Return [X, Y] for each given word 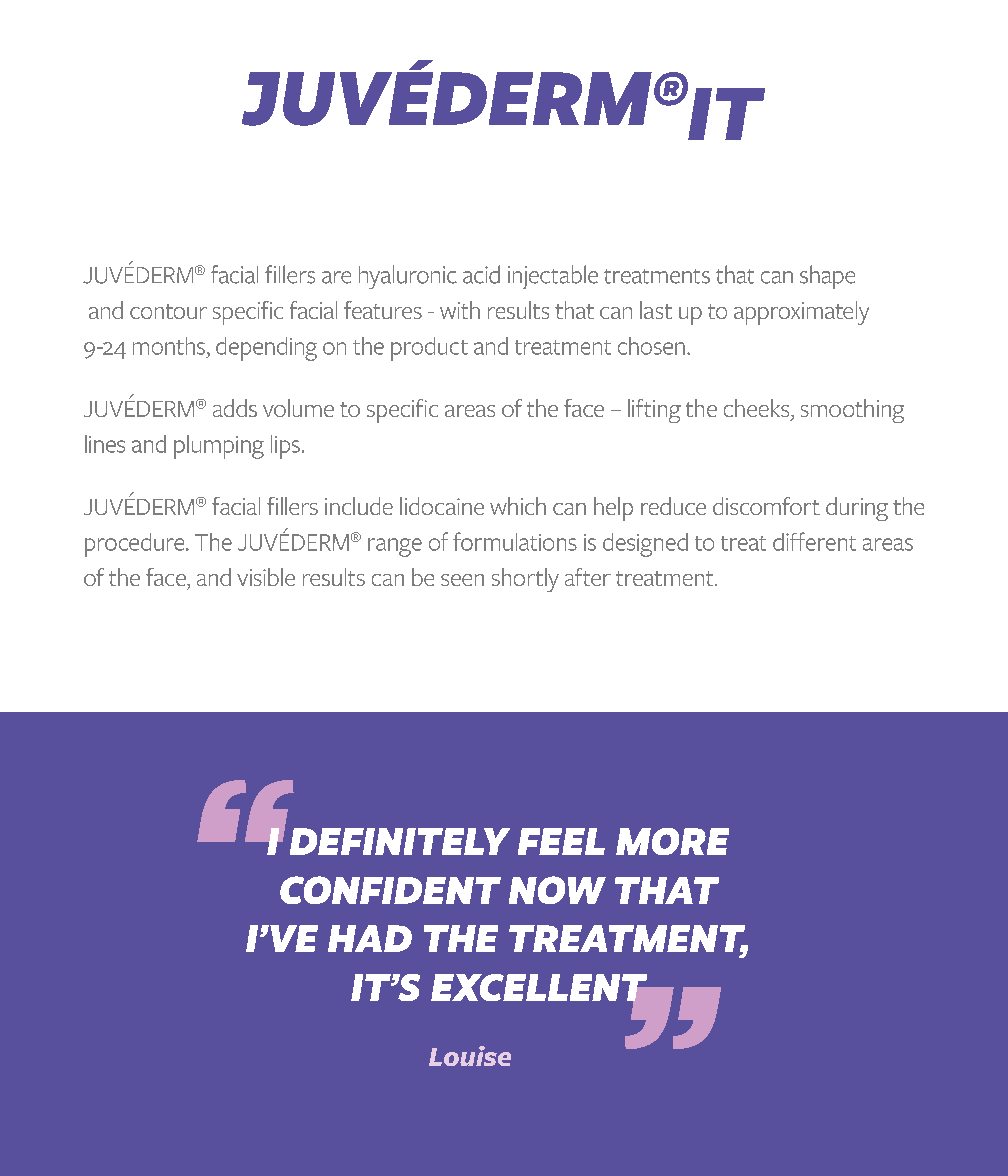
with [460, 310]
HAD [370, 938]
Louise [470, 1056]
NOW [557, 890]
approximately [801, 313]
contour [168, 311]
